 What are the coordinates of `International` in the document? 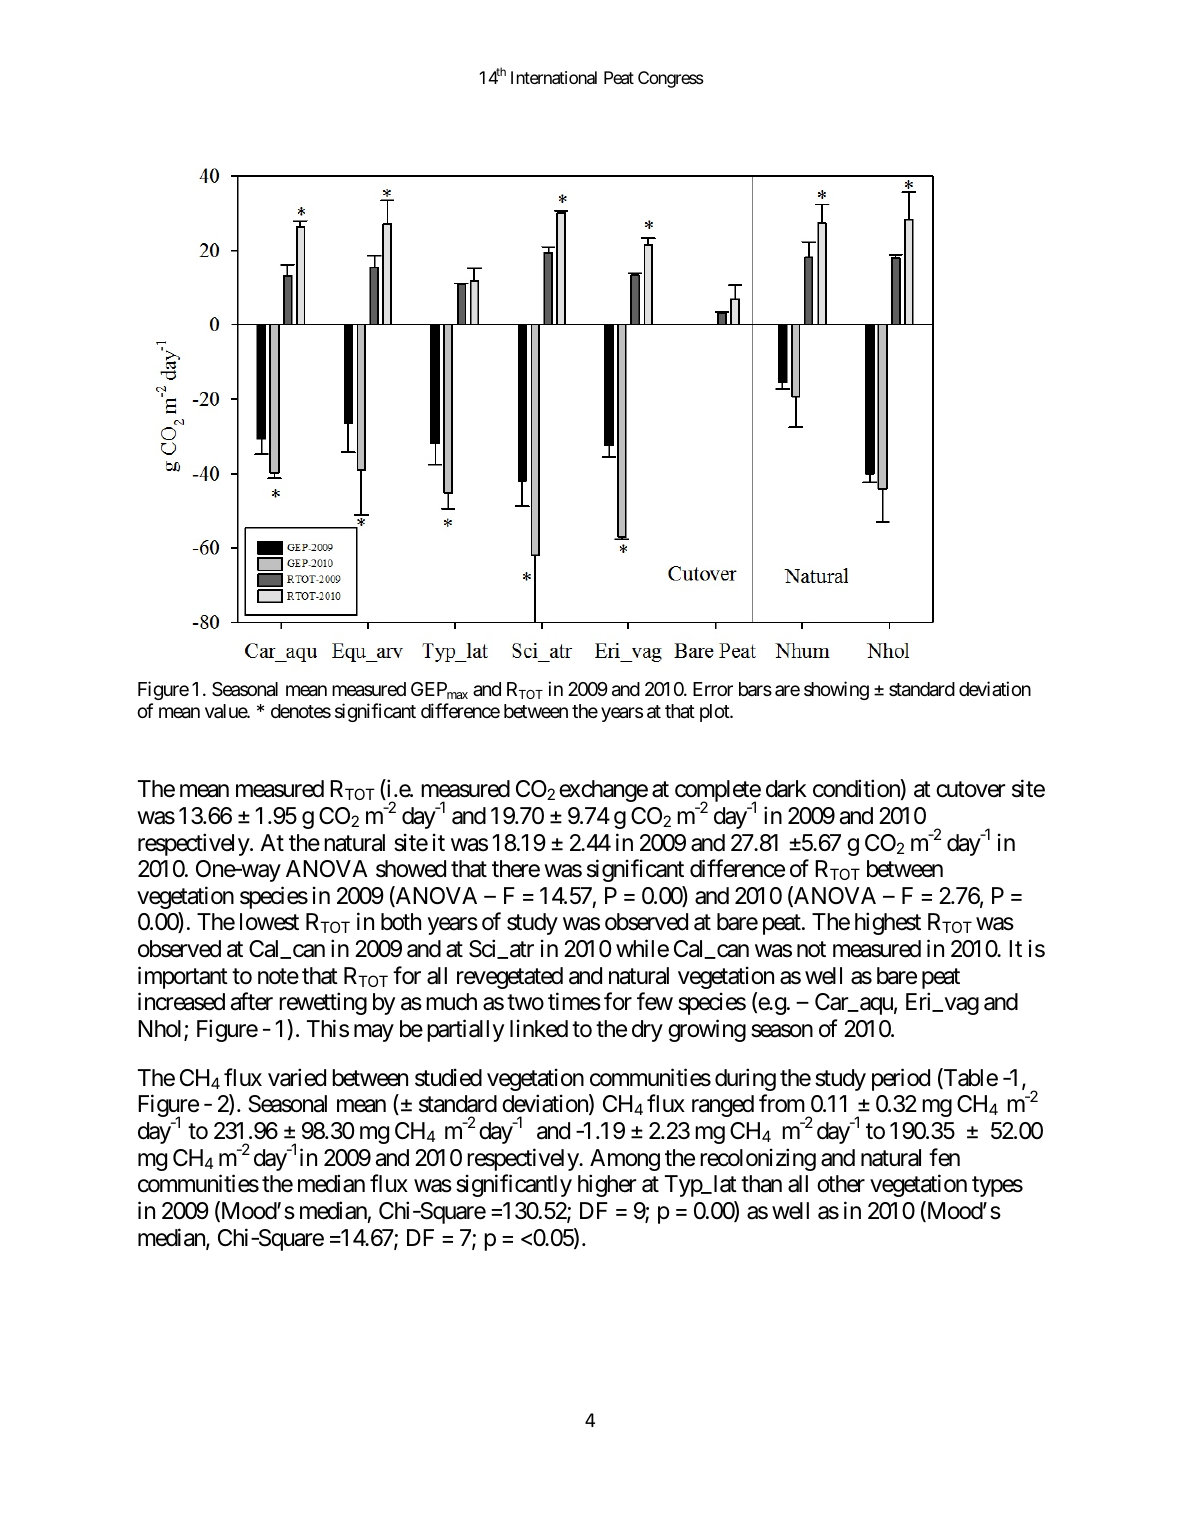 It's located at (554, 77).
